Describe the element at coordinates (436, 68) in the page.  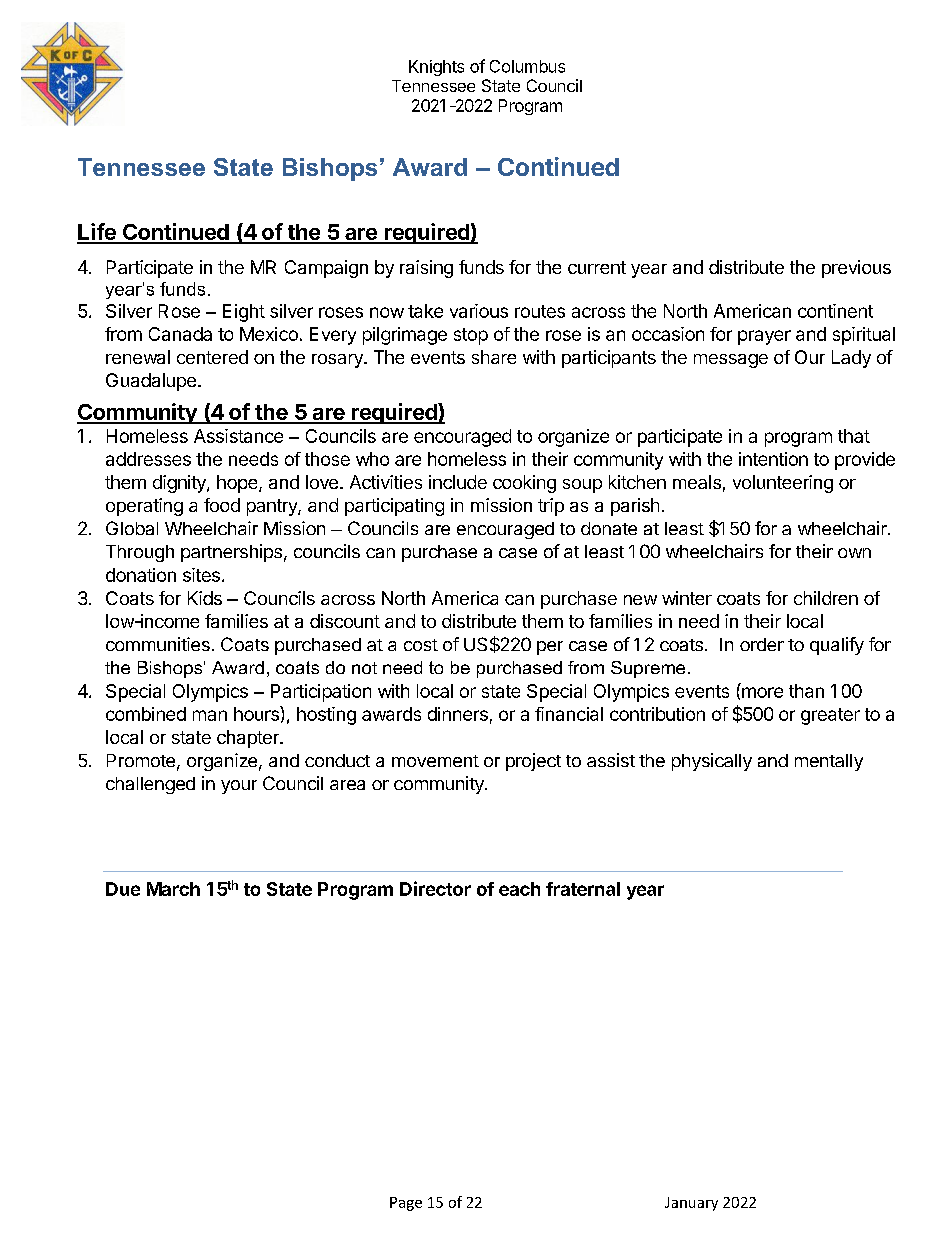
I see `Knights` at that location.
